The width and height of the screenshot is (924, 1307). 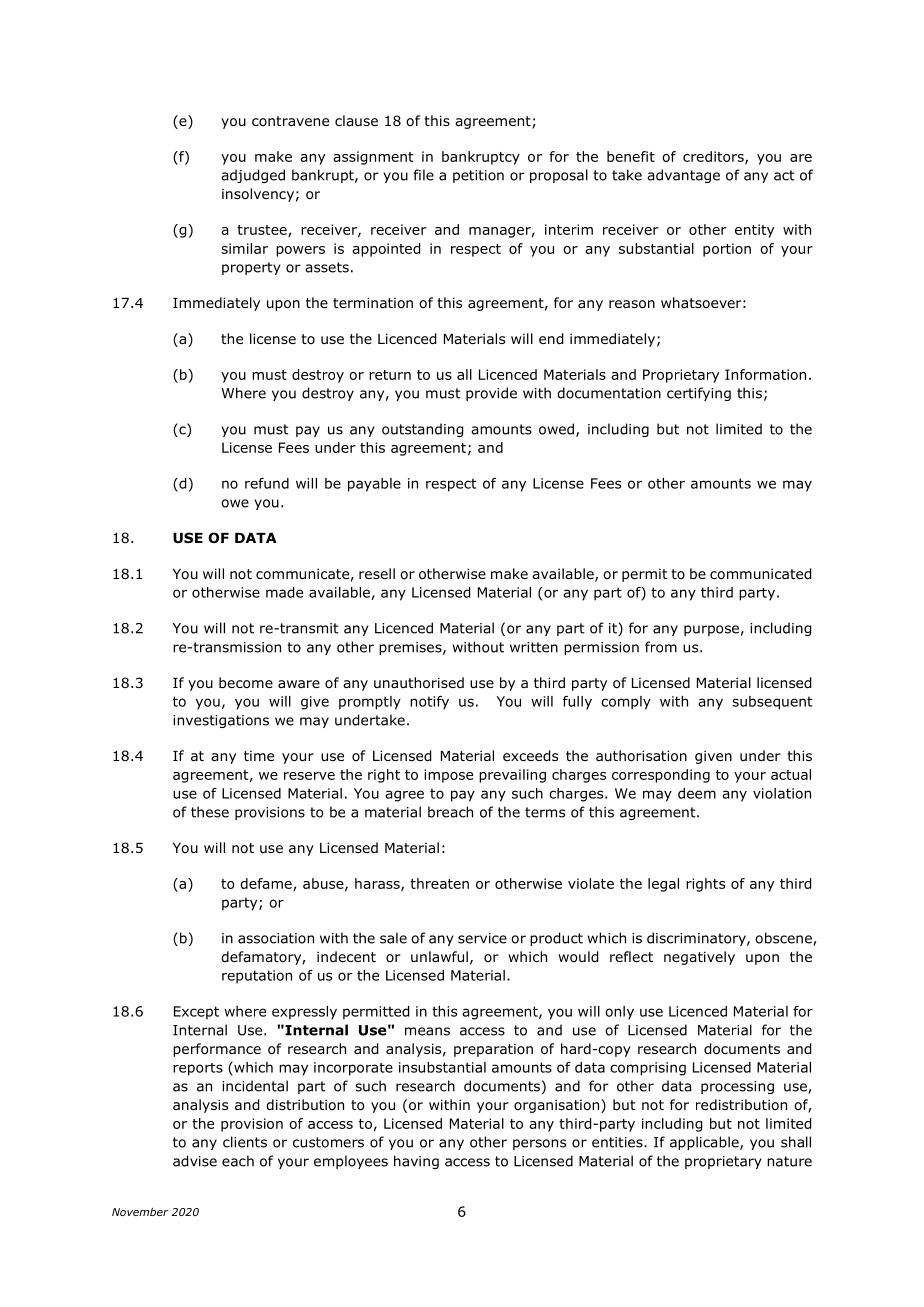 I want to click on adjudged, so click(x=253, y=176).
